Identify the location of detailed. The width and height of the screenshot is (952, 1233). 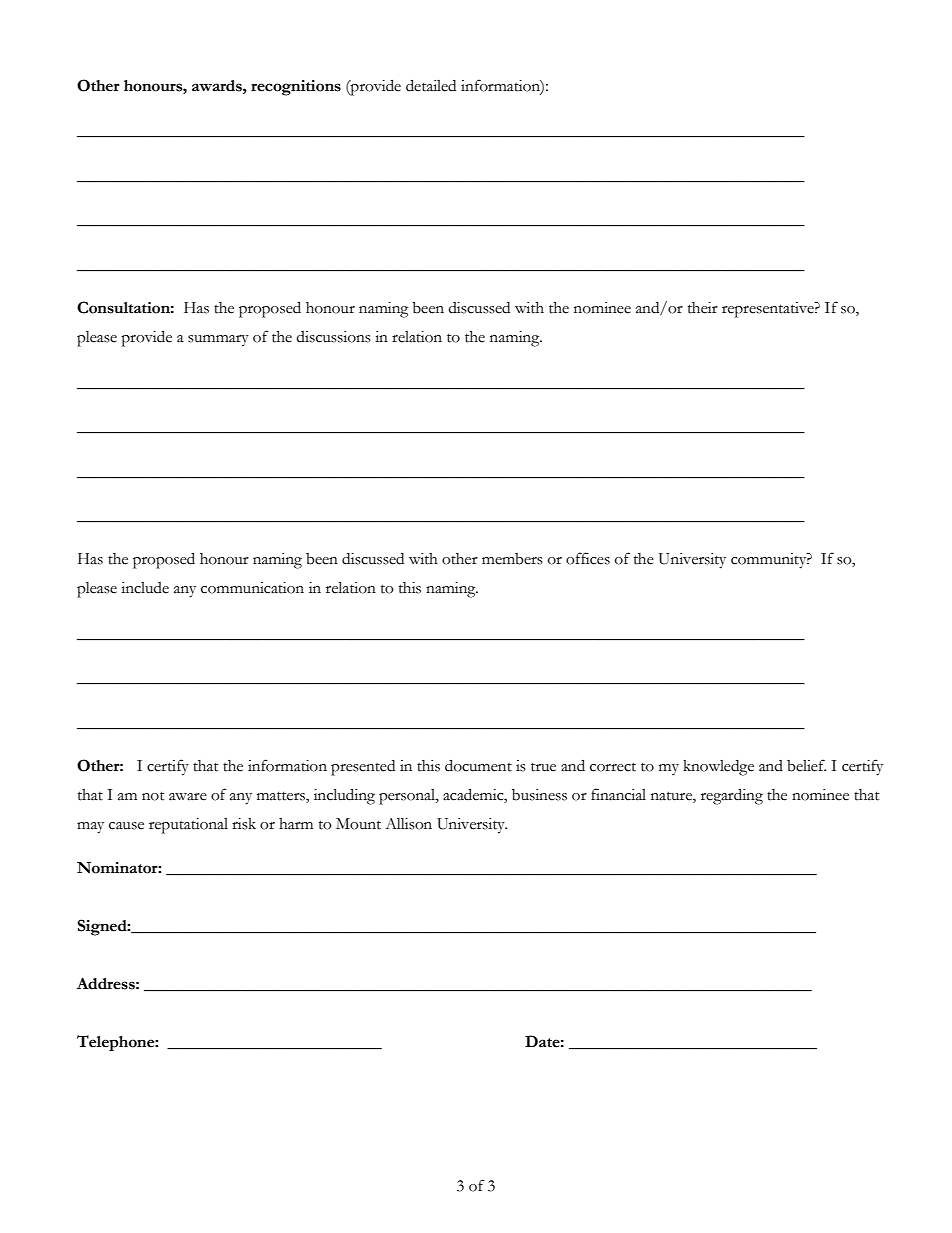
(431, 85).
